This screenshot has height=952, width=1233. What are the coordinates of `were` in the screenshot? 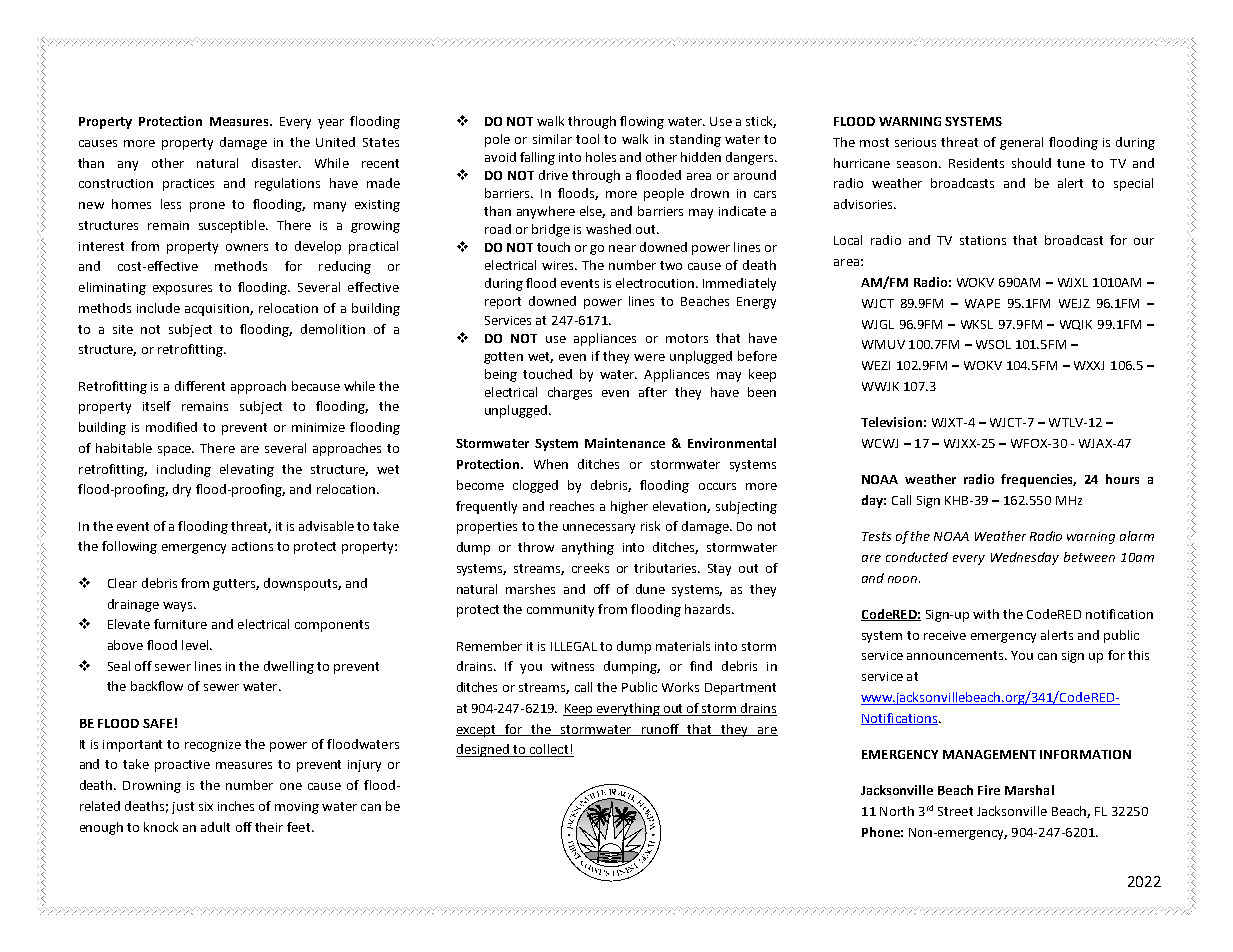 It's located at (649, 357).
